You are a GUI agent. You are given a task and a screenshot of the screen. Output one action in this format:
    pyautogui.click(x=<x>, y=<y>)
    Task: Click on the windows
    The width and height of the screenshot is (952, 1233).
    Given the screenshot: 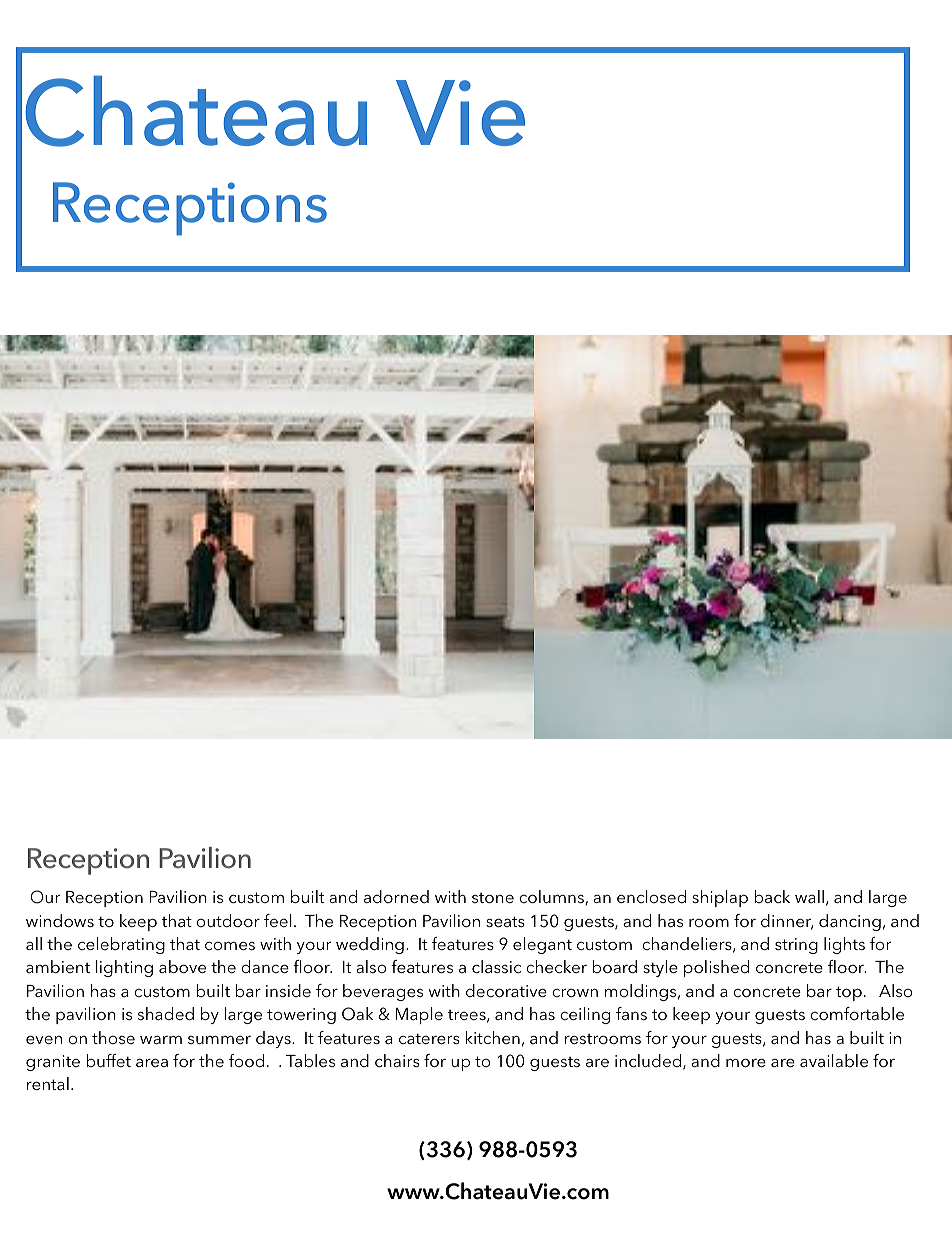 What is the action you would take?
    pyautogui.click(x=60, y=920)
